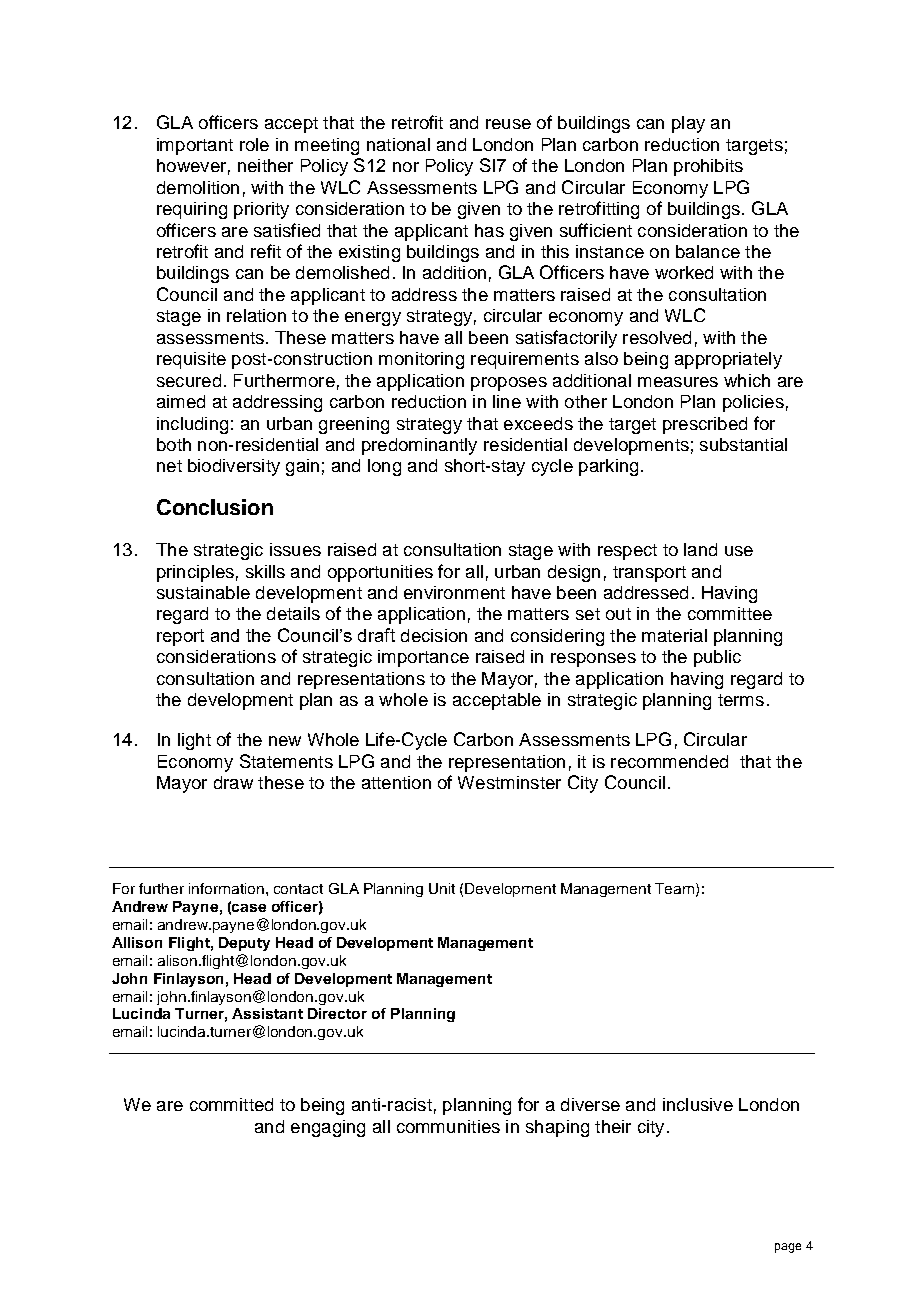 The height and width of the screenshot is (1308, 924). I want to click on nor, so click(406, 167).
